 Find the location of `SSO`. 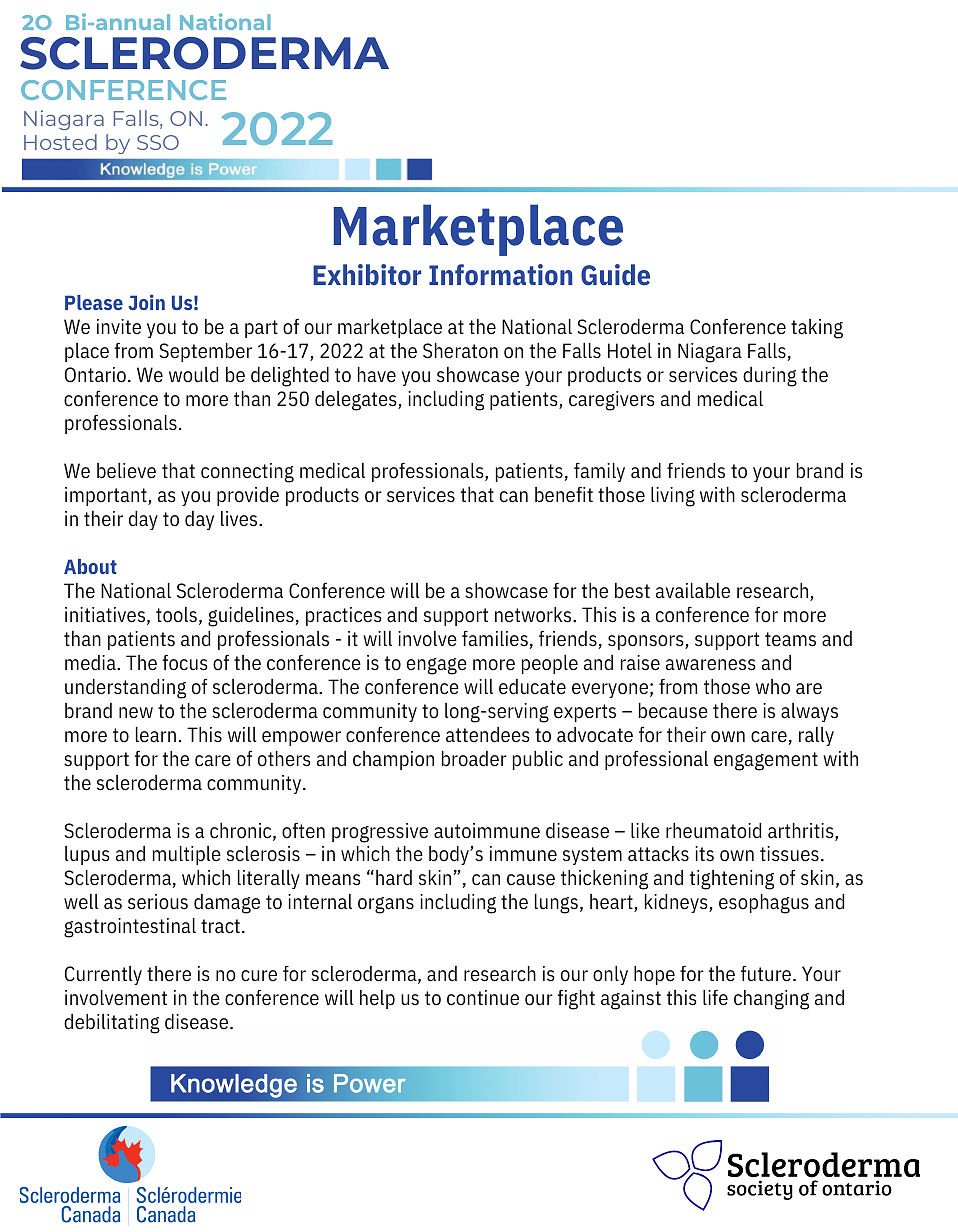

SSO is located at coordinates (158, 142).
